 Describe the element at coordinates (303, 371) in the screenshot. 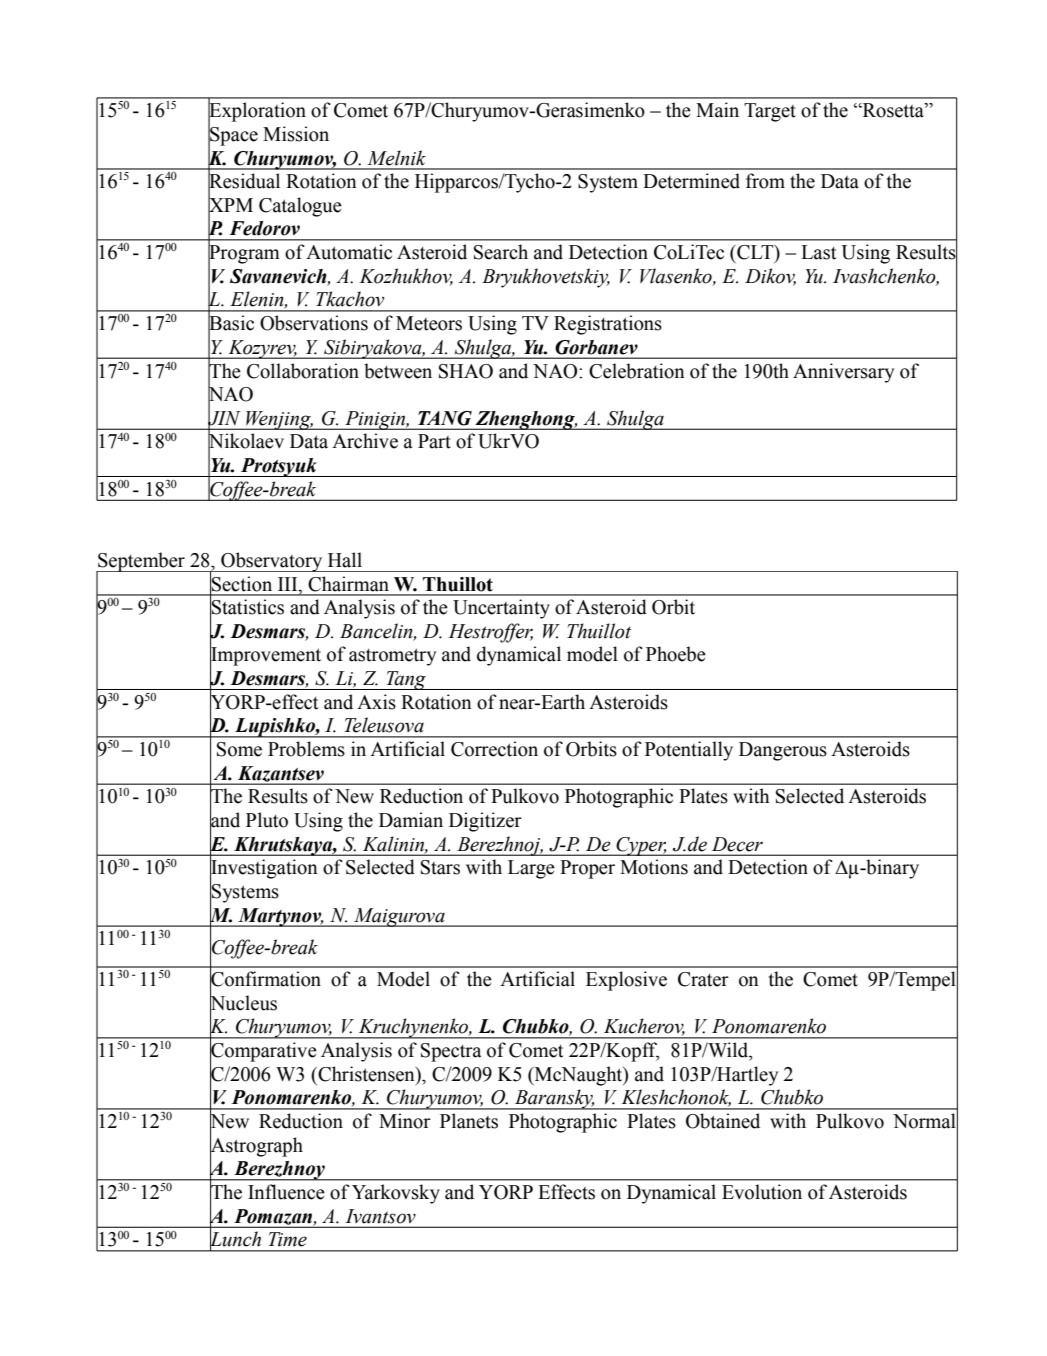

I see `Collaboration` at that location.
